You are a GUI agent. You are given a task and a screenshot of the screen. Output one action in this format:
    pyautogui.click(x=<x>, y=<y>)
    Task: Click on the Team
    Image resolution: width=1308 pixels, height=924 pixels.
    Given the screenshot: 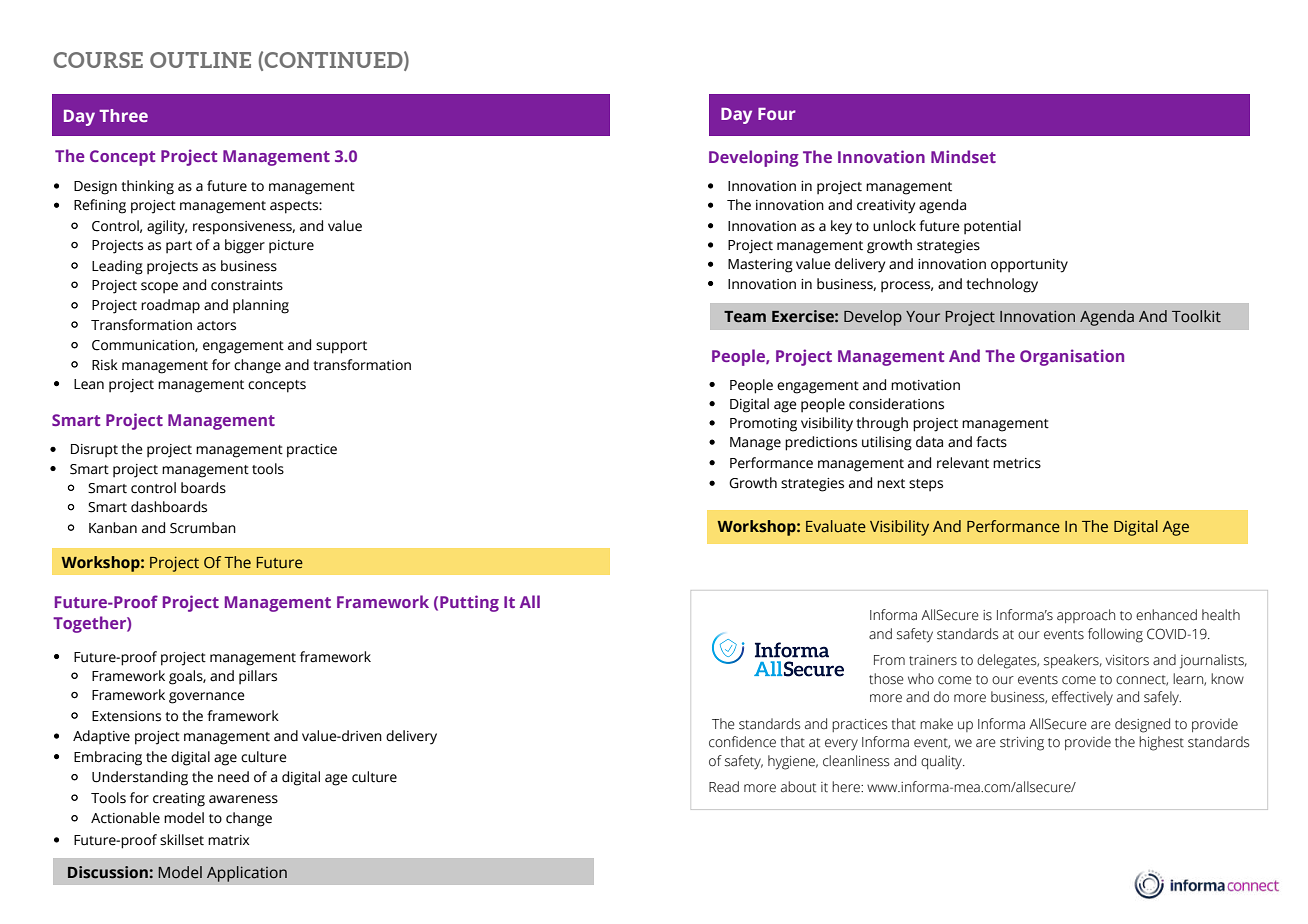 What is the action you would take?
    pyautogui.click(x=745, y=317)
